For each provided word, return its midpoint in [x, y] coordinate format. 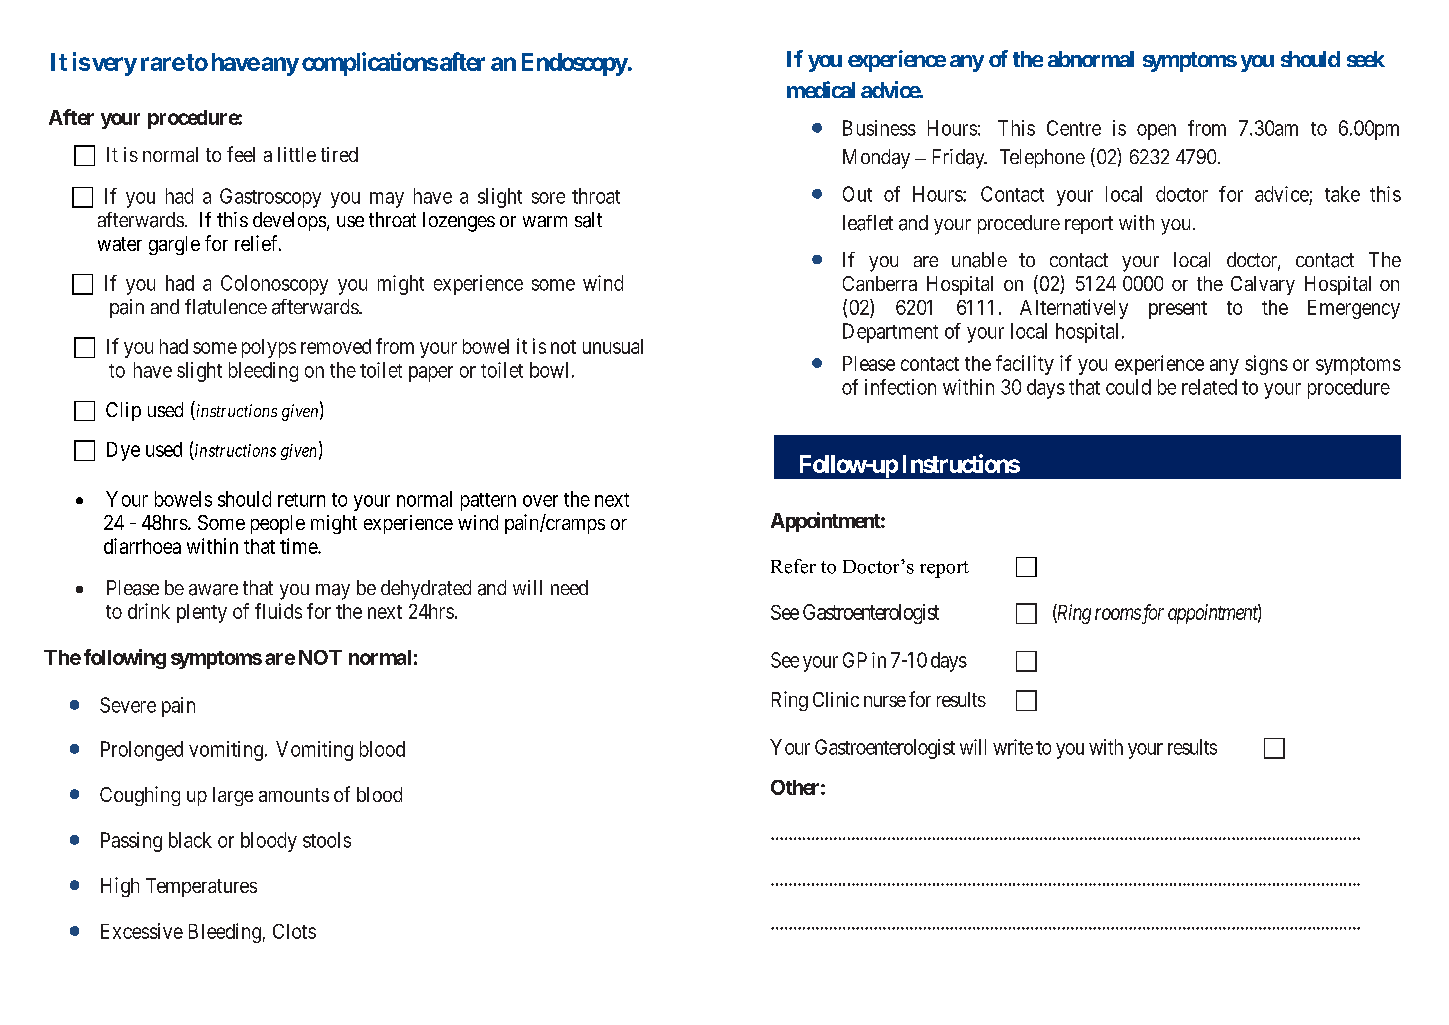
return [301, 500]
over [540, 501]
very [114, 66]
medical [821, 89]
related [1209, 387]
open [1156, 132]
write [1013, 747]
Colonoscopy [274, 285]
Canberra [880, 283]
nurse [885, 701]
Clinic [836, 699]
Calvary [1263, 285]
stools [327, 840]
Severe [128, 705]
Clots [294, 931]
